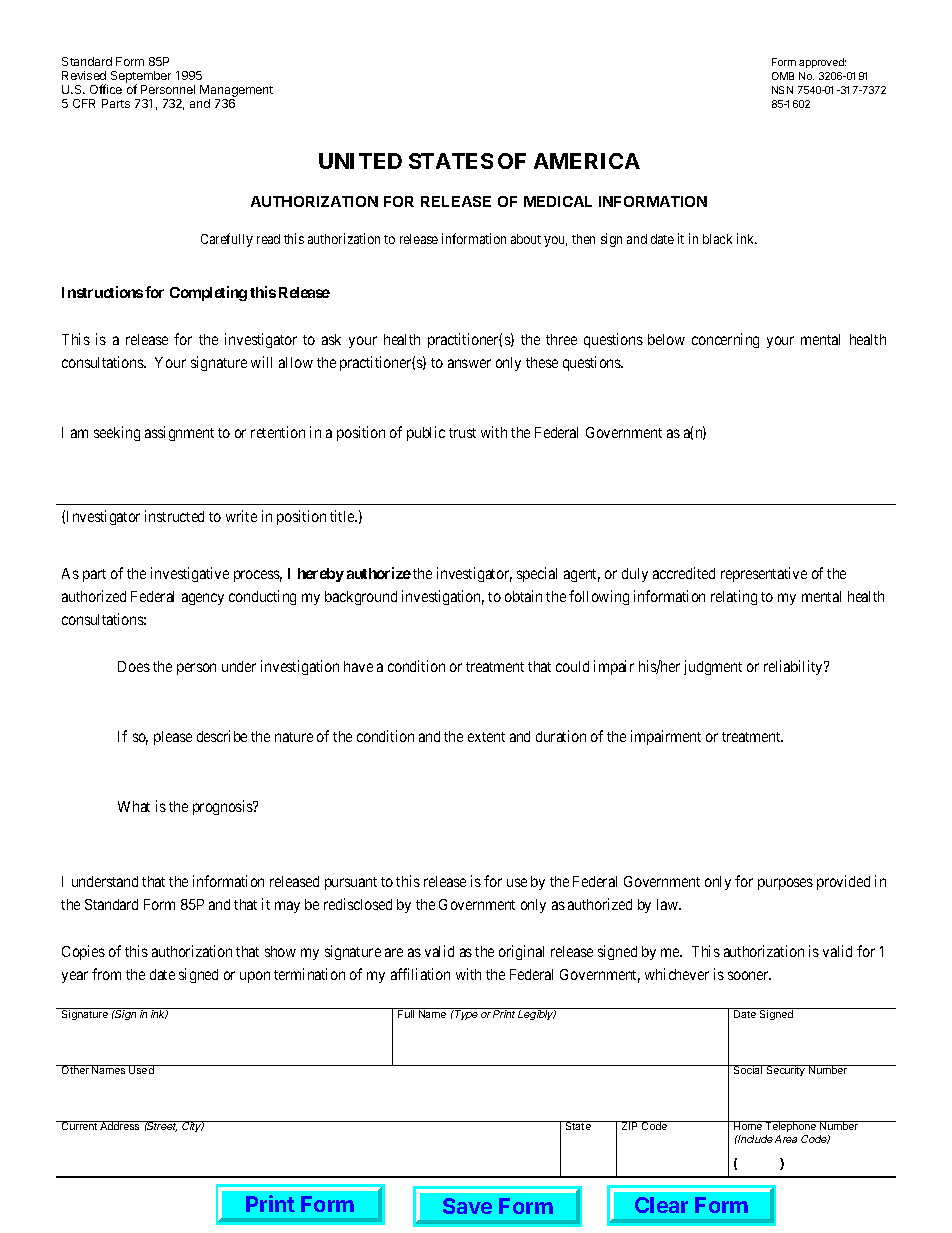 The width and height of the page is (952, 1233). I want to click on trust, so click(462, 433).
